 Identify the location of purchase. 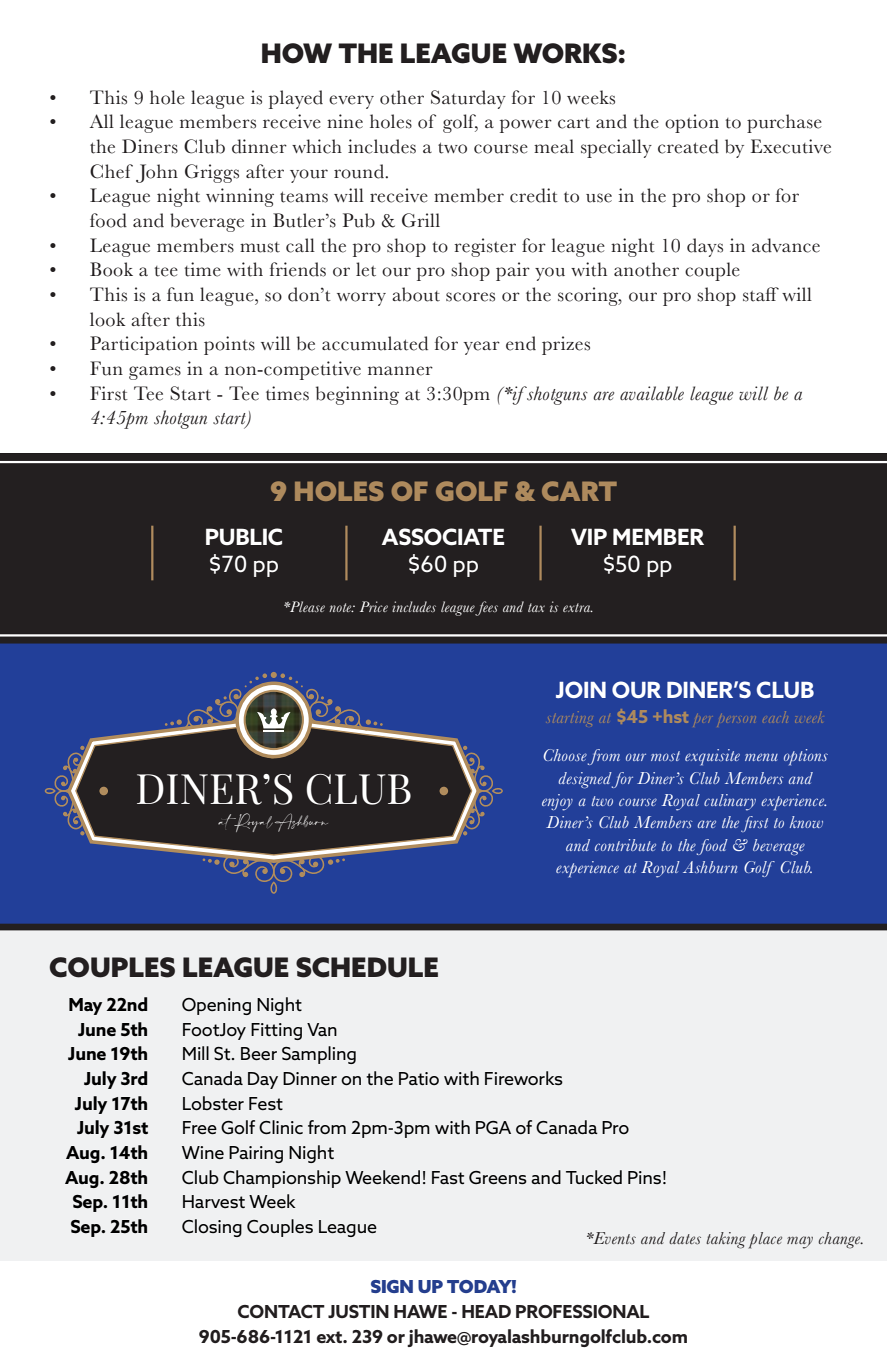
(784, 123).
